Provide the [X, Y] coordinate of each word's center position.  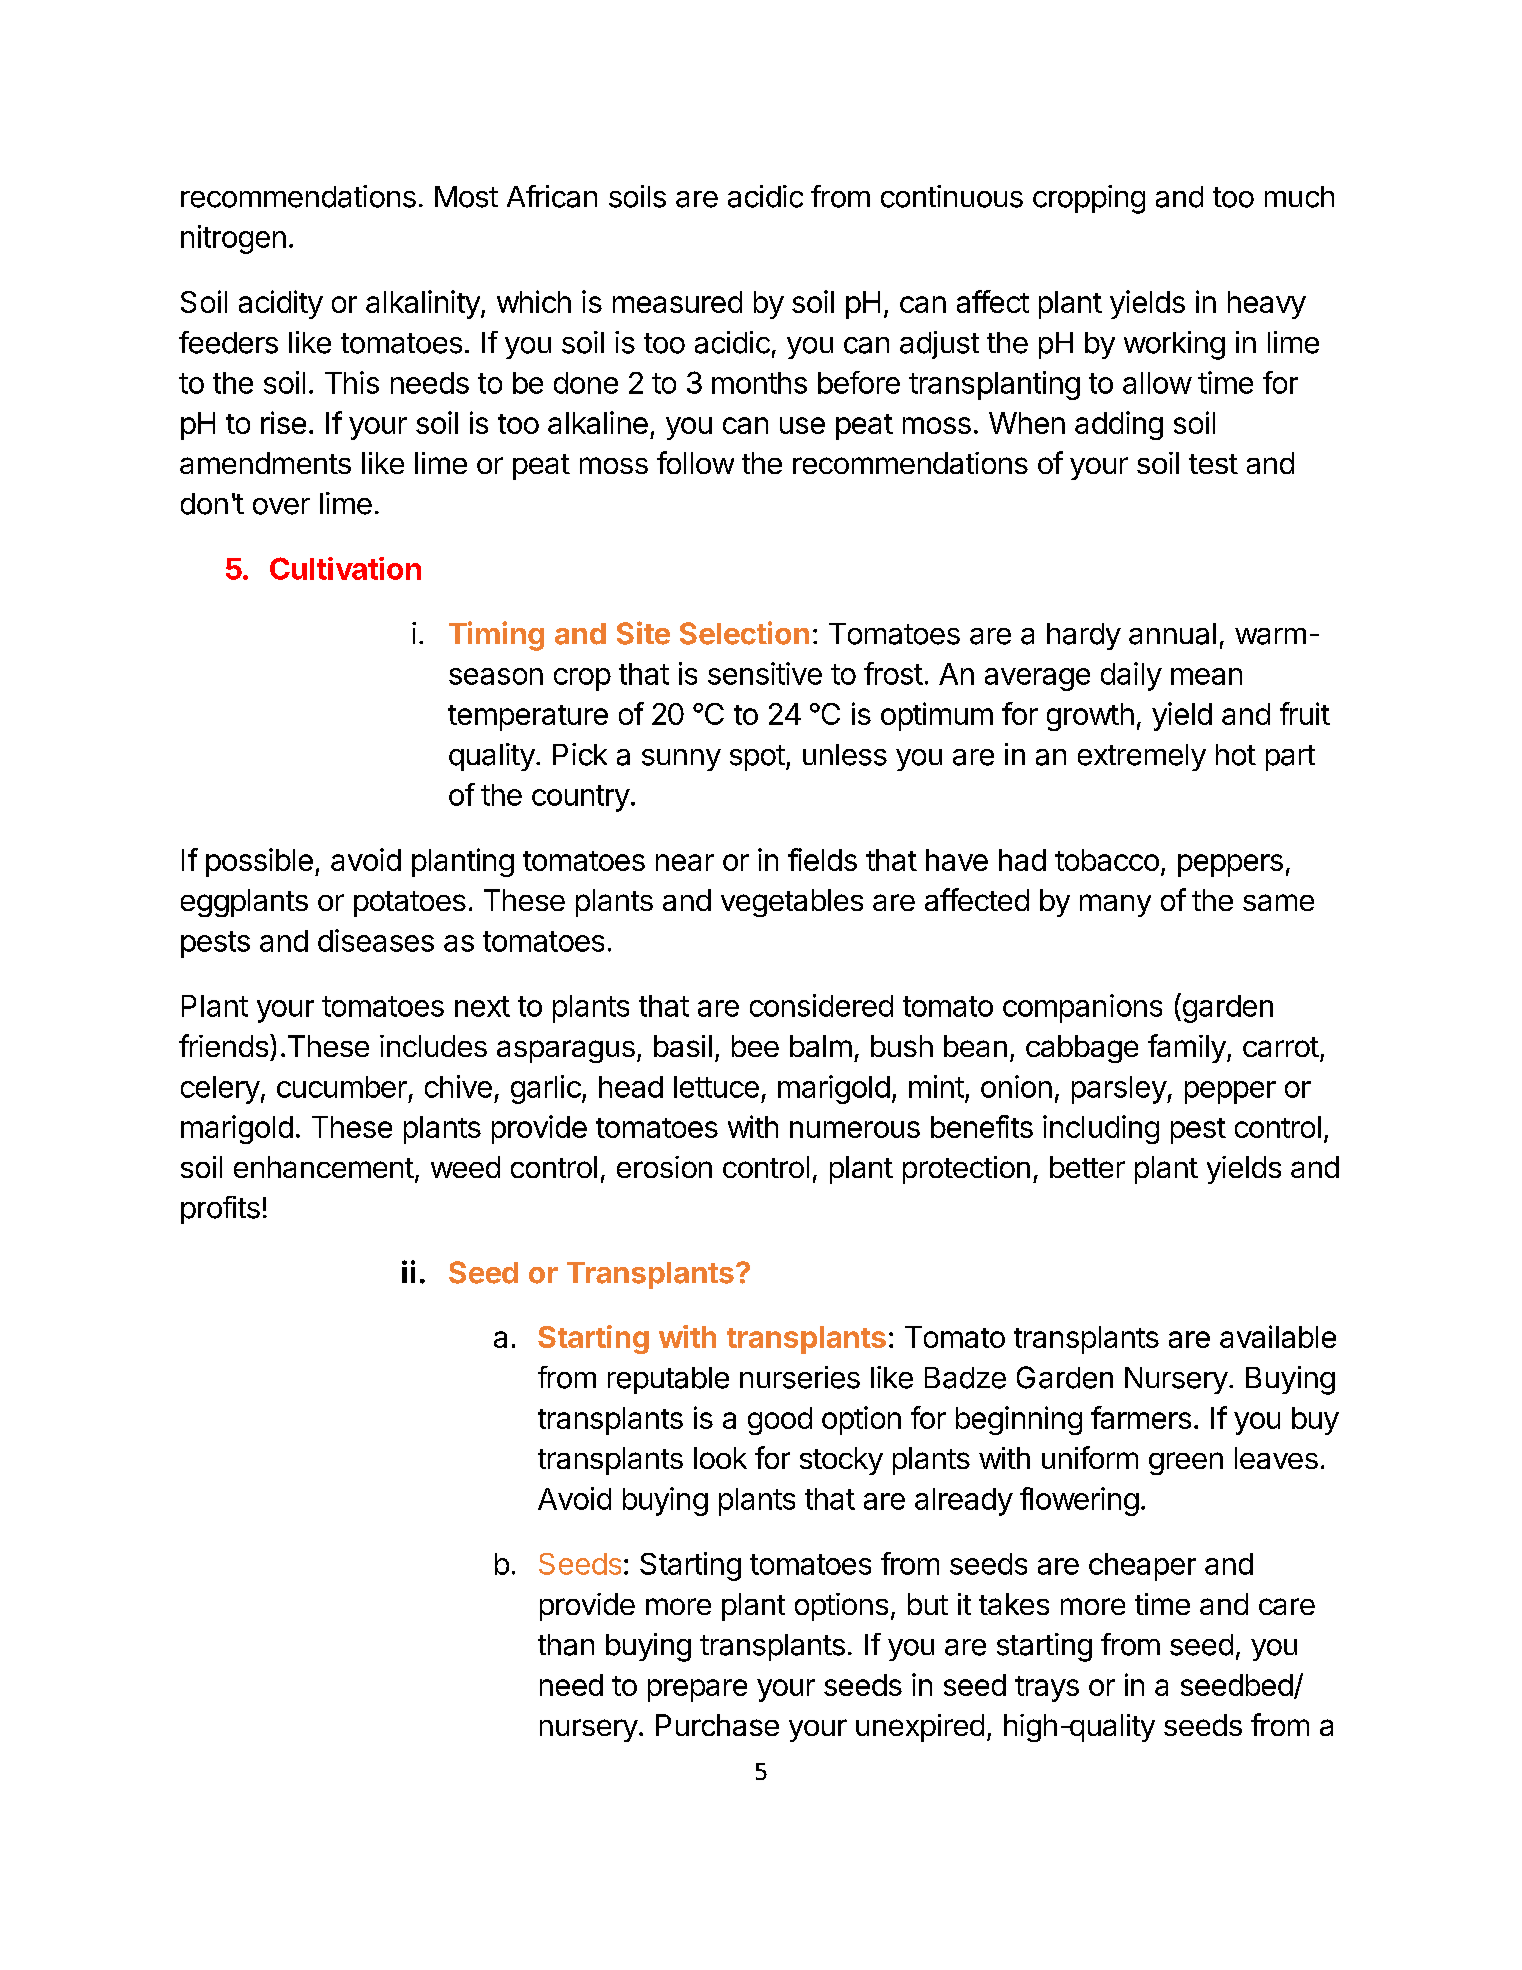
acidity [281, 304]
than [566, 1645]
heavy [1267, 305]
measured [677, 302]
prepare [697, 1690]
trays [1047, 1689]
